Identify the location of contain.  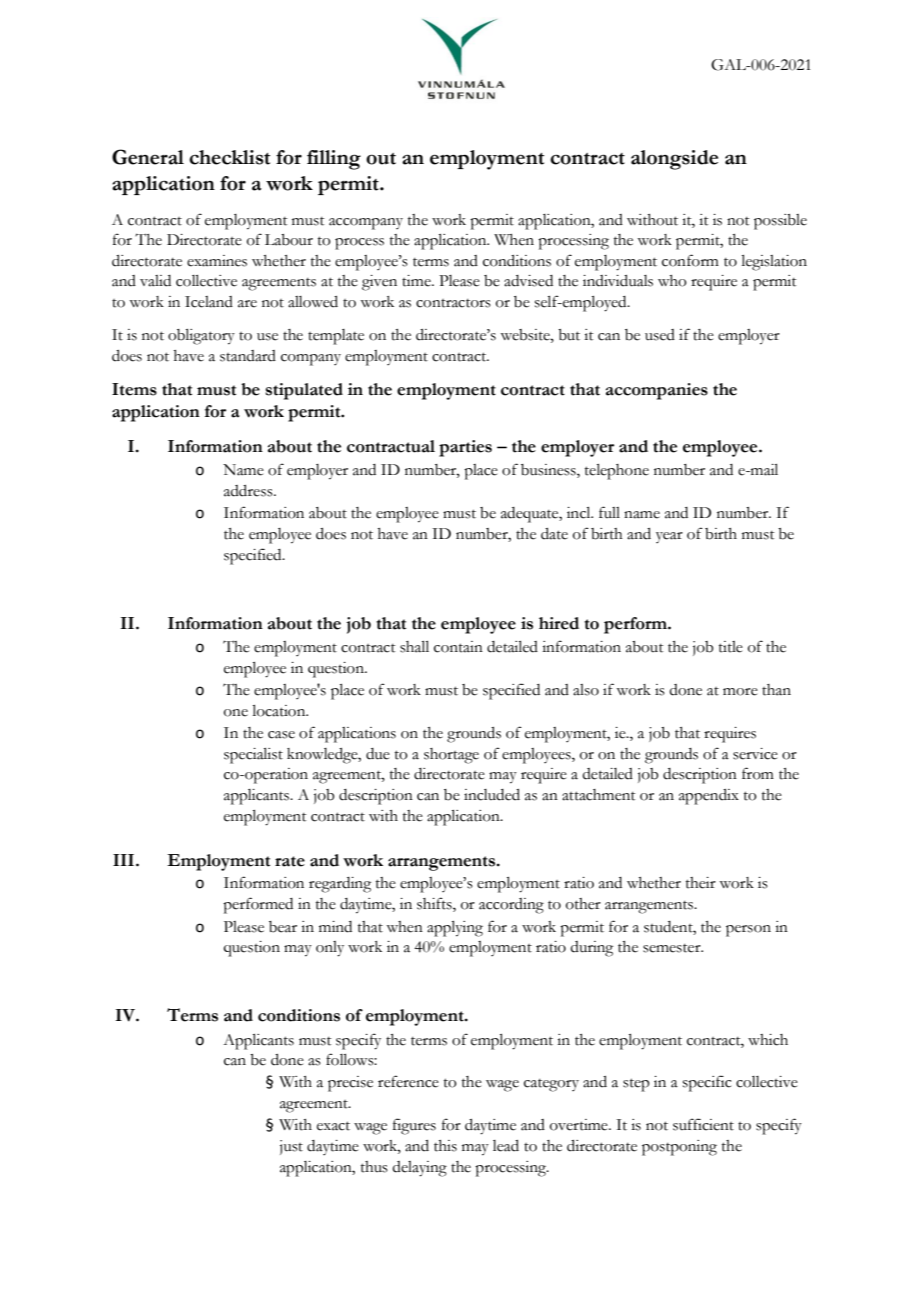
(458, 647).
